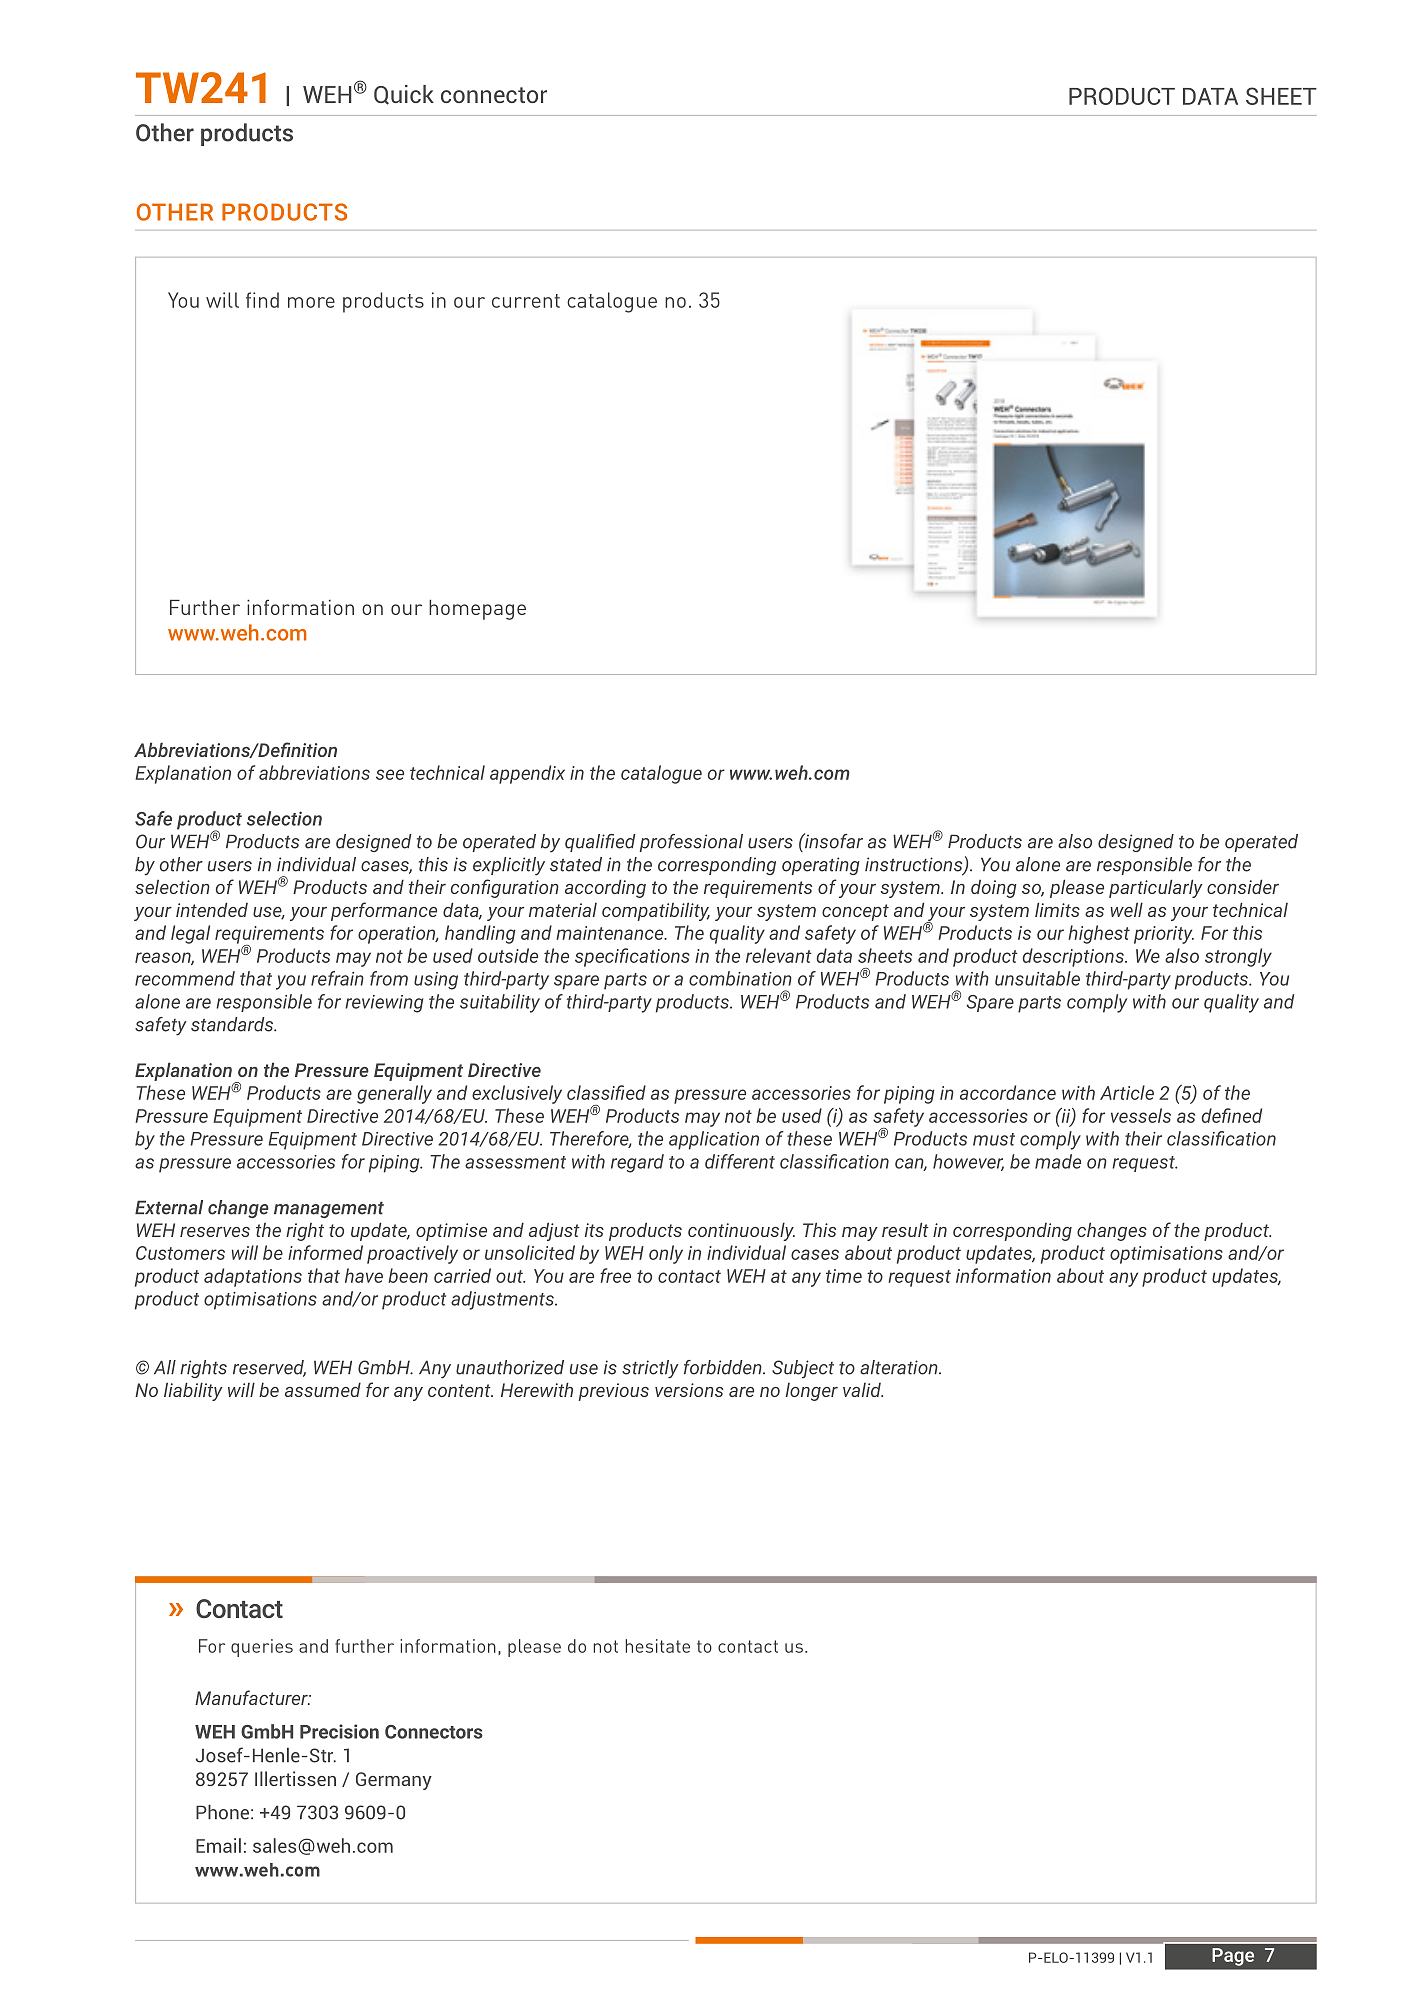  What do you see at coordinates (1141, 1115) in the page?
I see `vessels` at bounding box center [1141, 1115].
